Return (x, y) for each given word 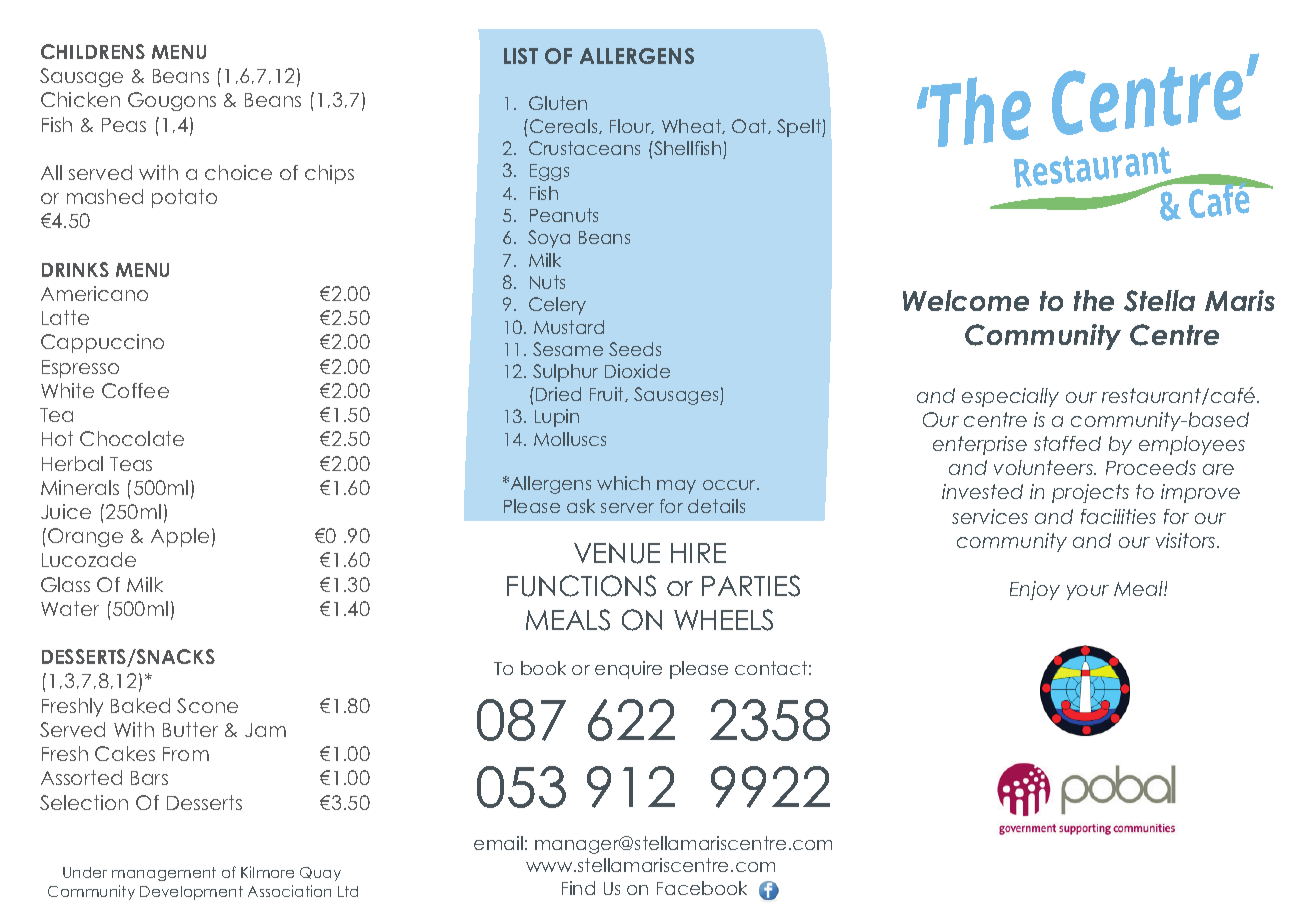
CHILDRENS (93, 51)
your (1088, 592)
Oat (750, 126)
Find (578, 888)
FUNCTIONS (581, 586)
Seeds (635, 349)
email (498, 843)
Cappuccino (102, 343)
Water (70, 608)
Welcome (966, 300)
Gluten (558, 103)
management (164, 874)
